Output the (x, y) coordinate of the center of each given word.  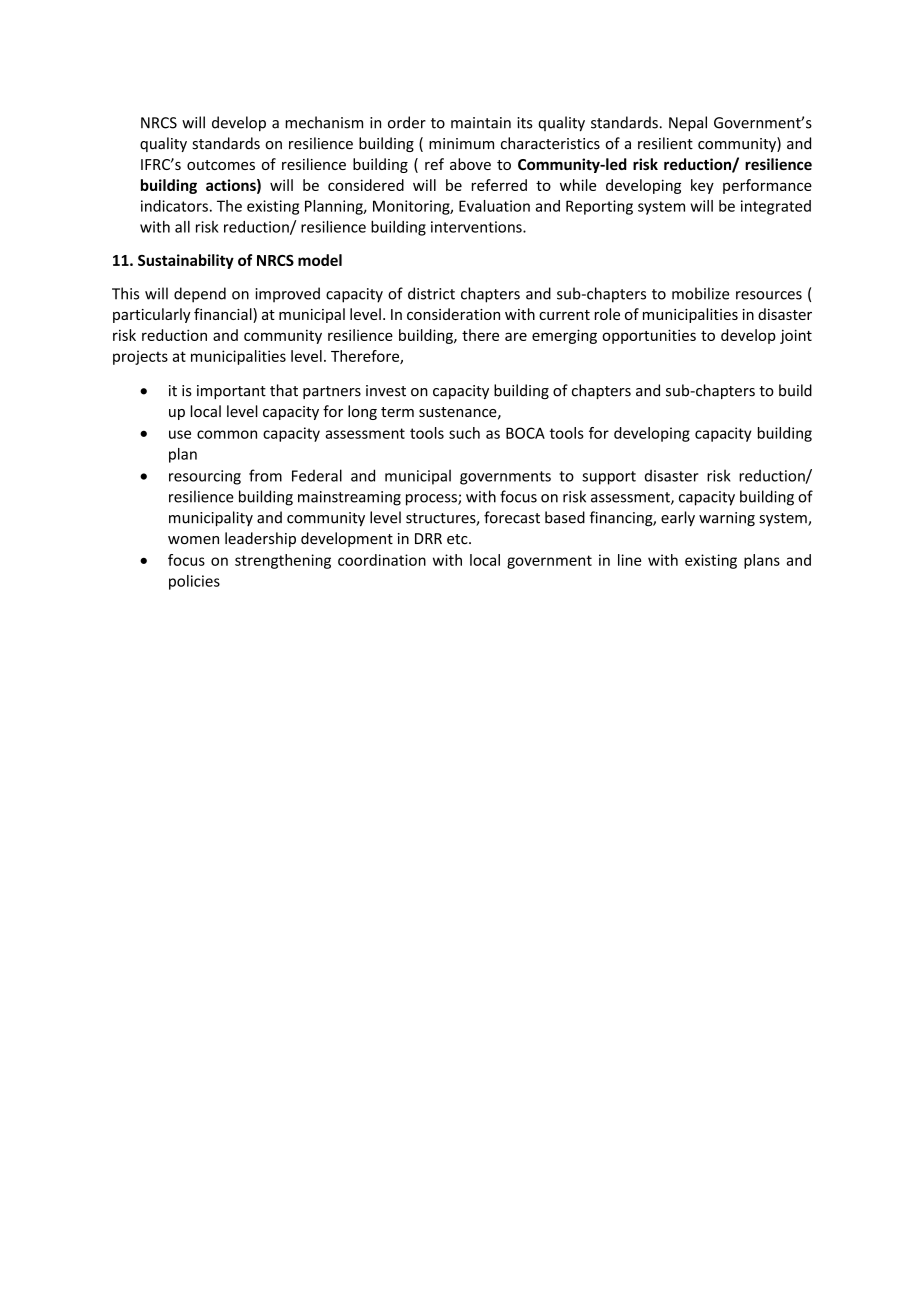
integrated (776, 207)
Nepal (688, 124)
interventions (477, 227)
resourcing (205, 477)
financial (224, 315)
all (182, 227)
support (609, 478)
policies (194, 582)
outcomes (221, 165)
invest (386, 391)
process (432, 500)
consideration (453, 314)
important (231, 392)
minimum (461, 144)
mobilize (700, 293)
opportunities (649, 336)
